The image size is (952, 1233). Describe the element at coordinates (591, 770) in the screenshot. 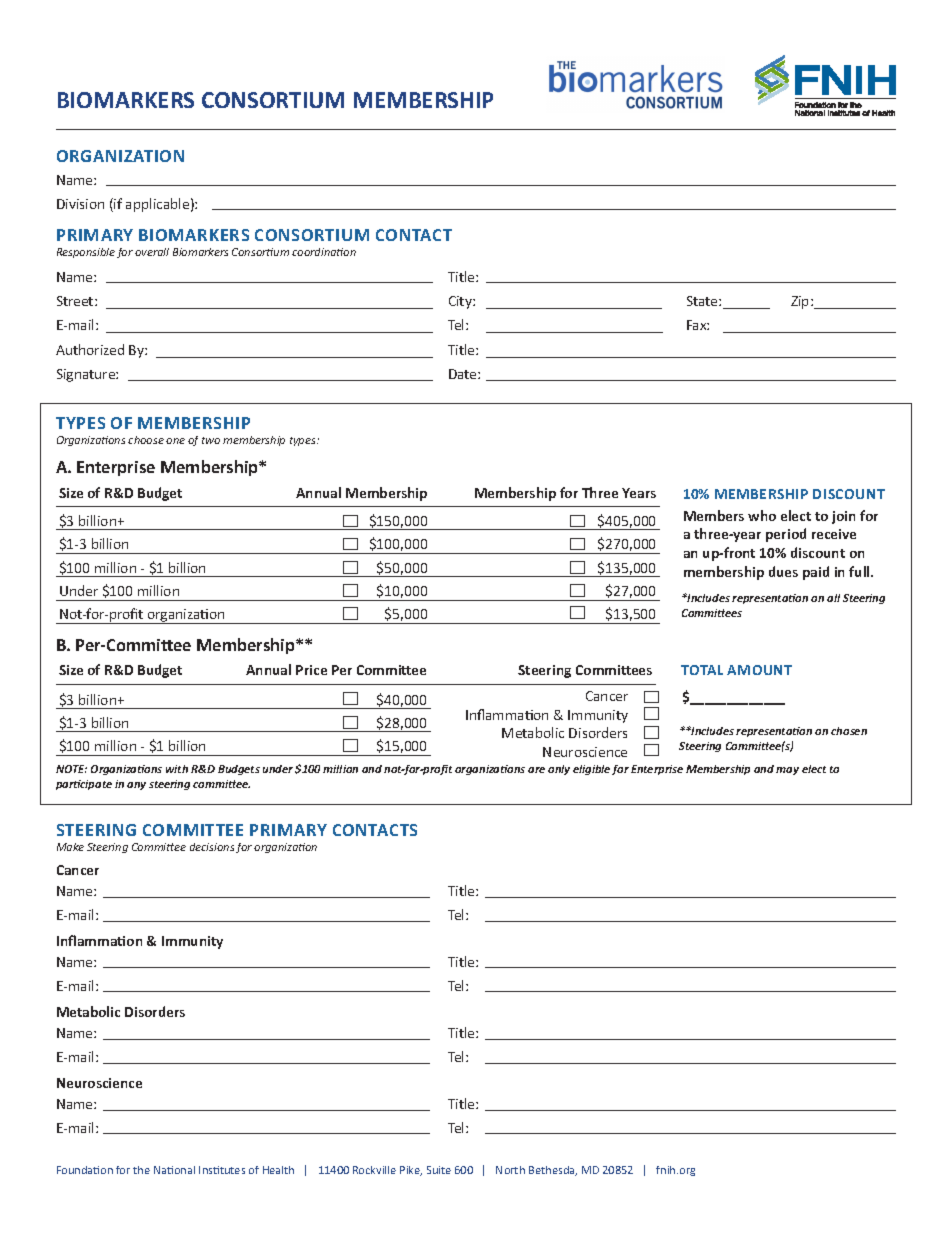

I see `eligible` at that location.
